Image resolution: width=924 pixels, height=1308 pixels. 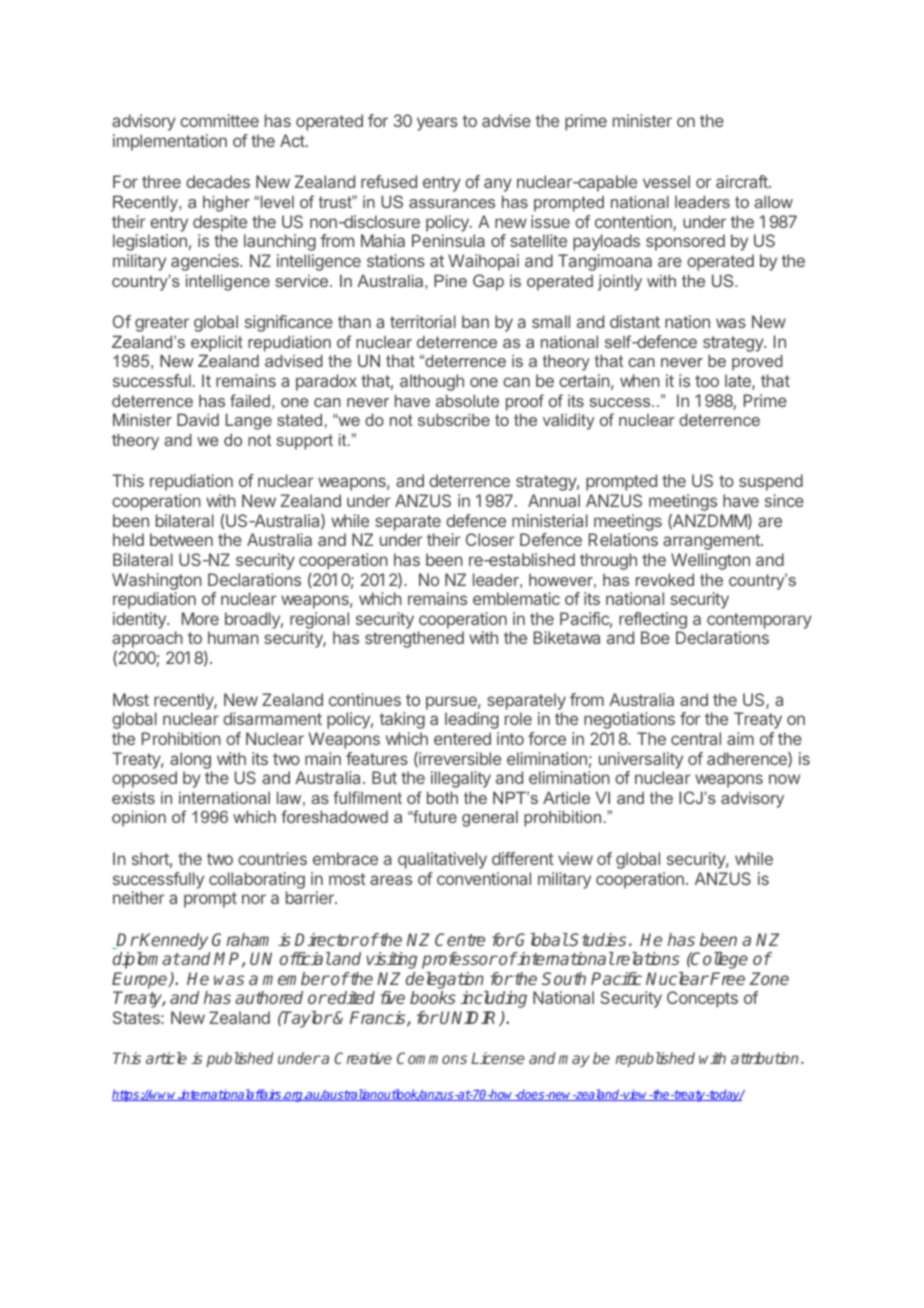 I want to click on Wellington, so click(x=710, y=561).
